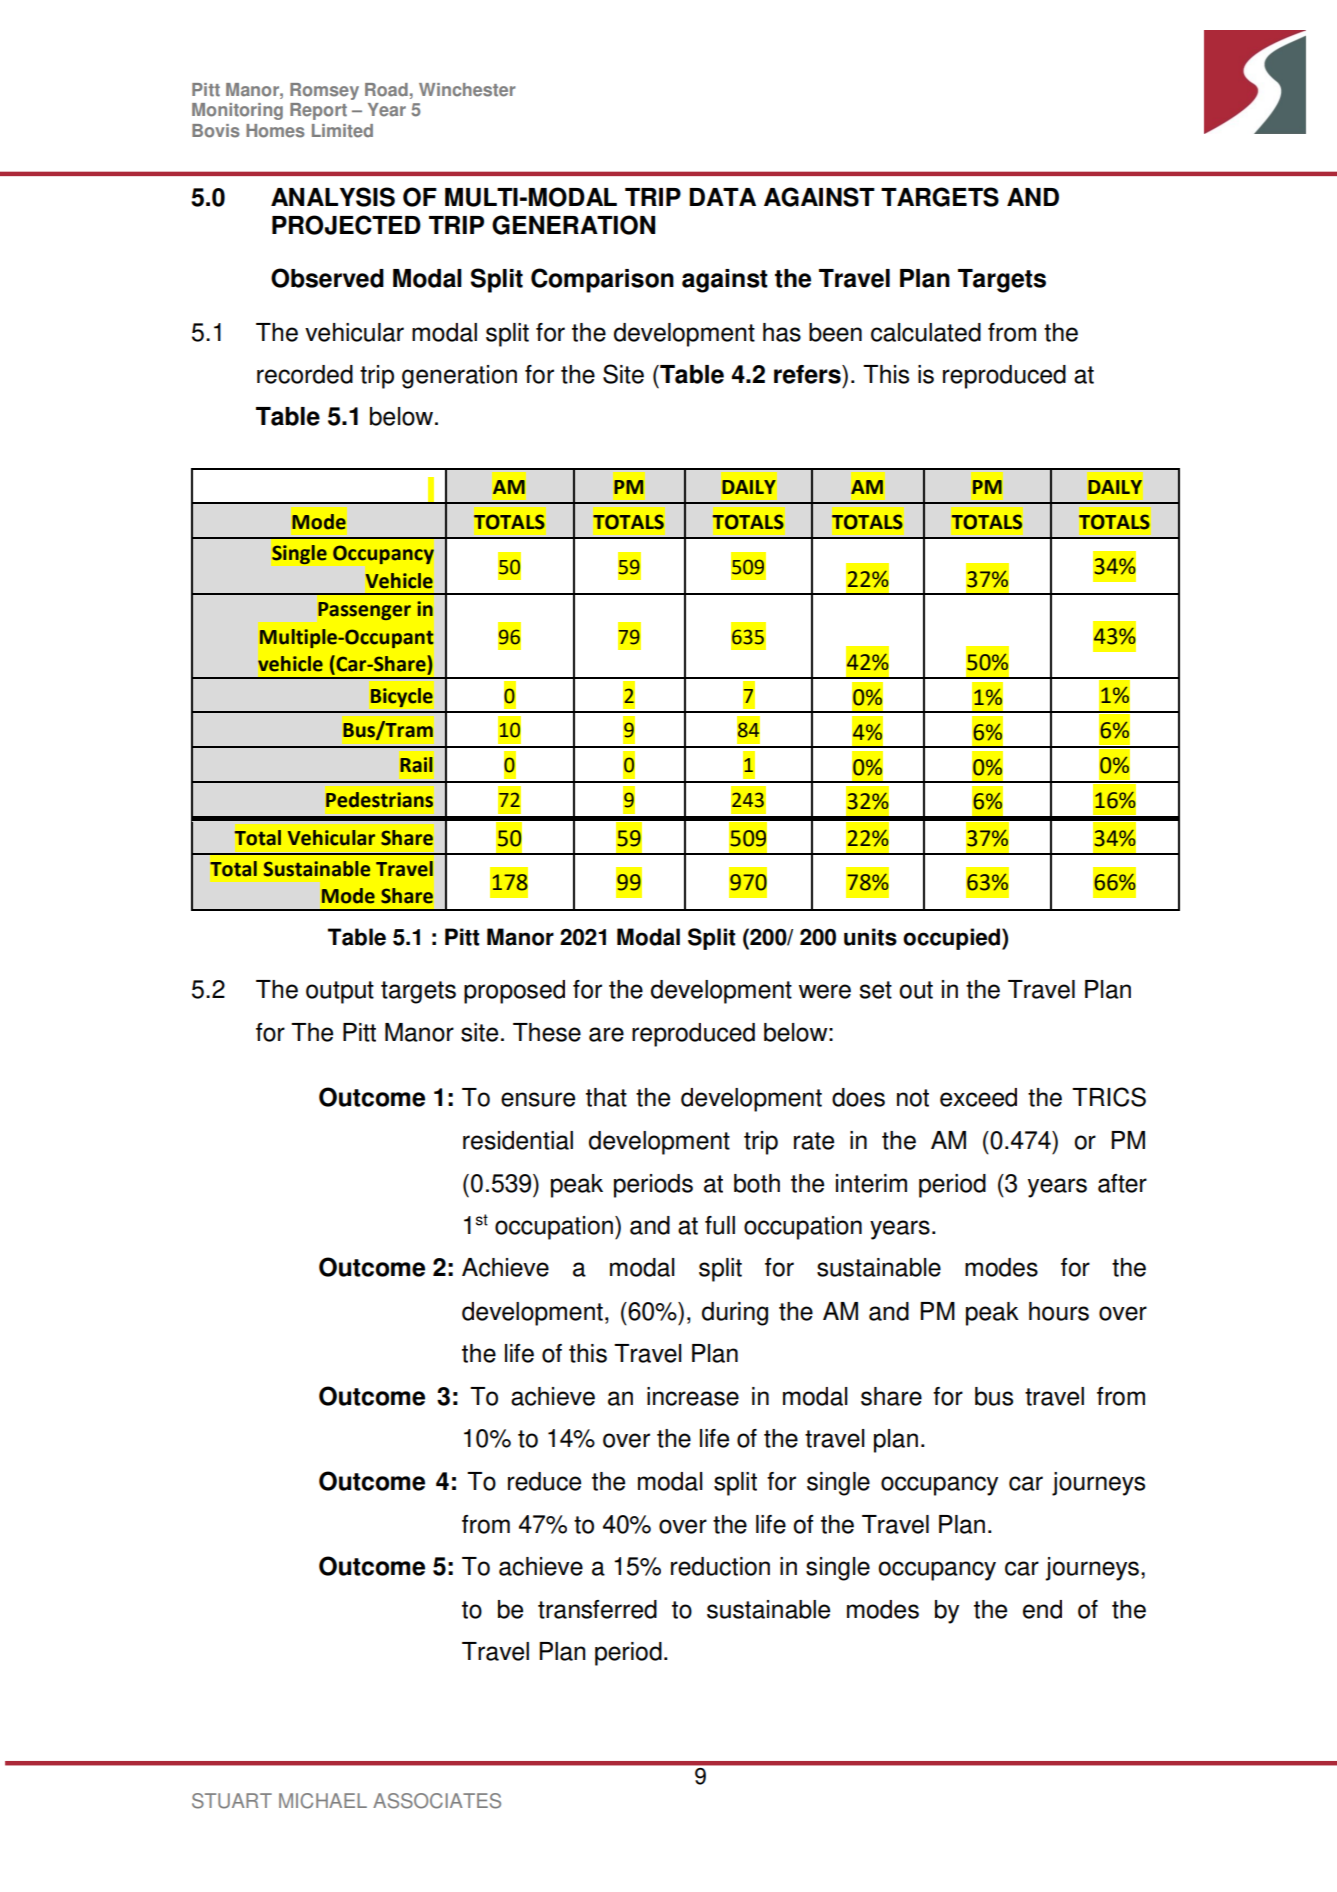 Image resolution: width=1337 pixels, height=1892 pixels. What do you see at coordinates (926, 332) in the page?
I see `calculated` at bounding box center [926, 332].
